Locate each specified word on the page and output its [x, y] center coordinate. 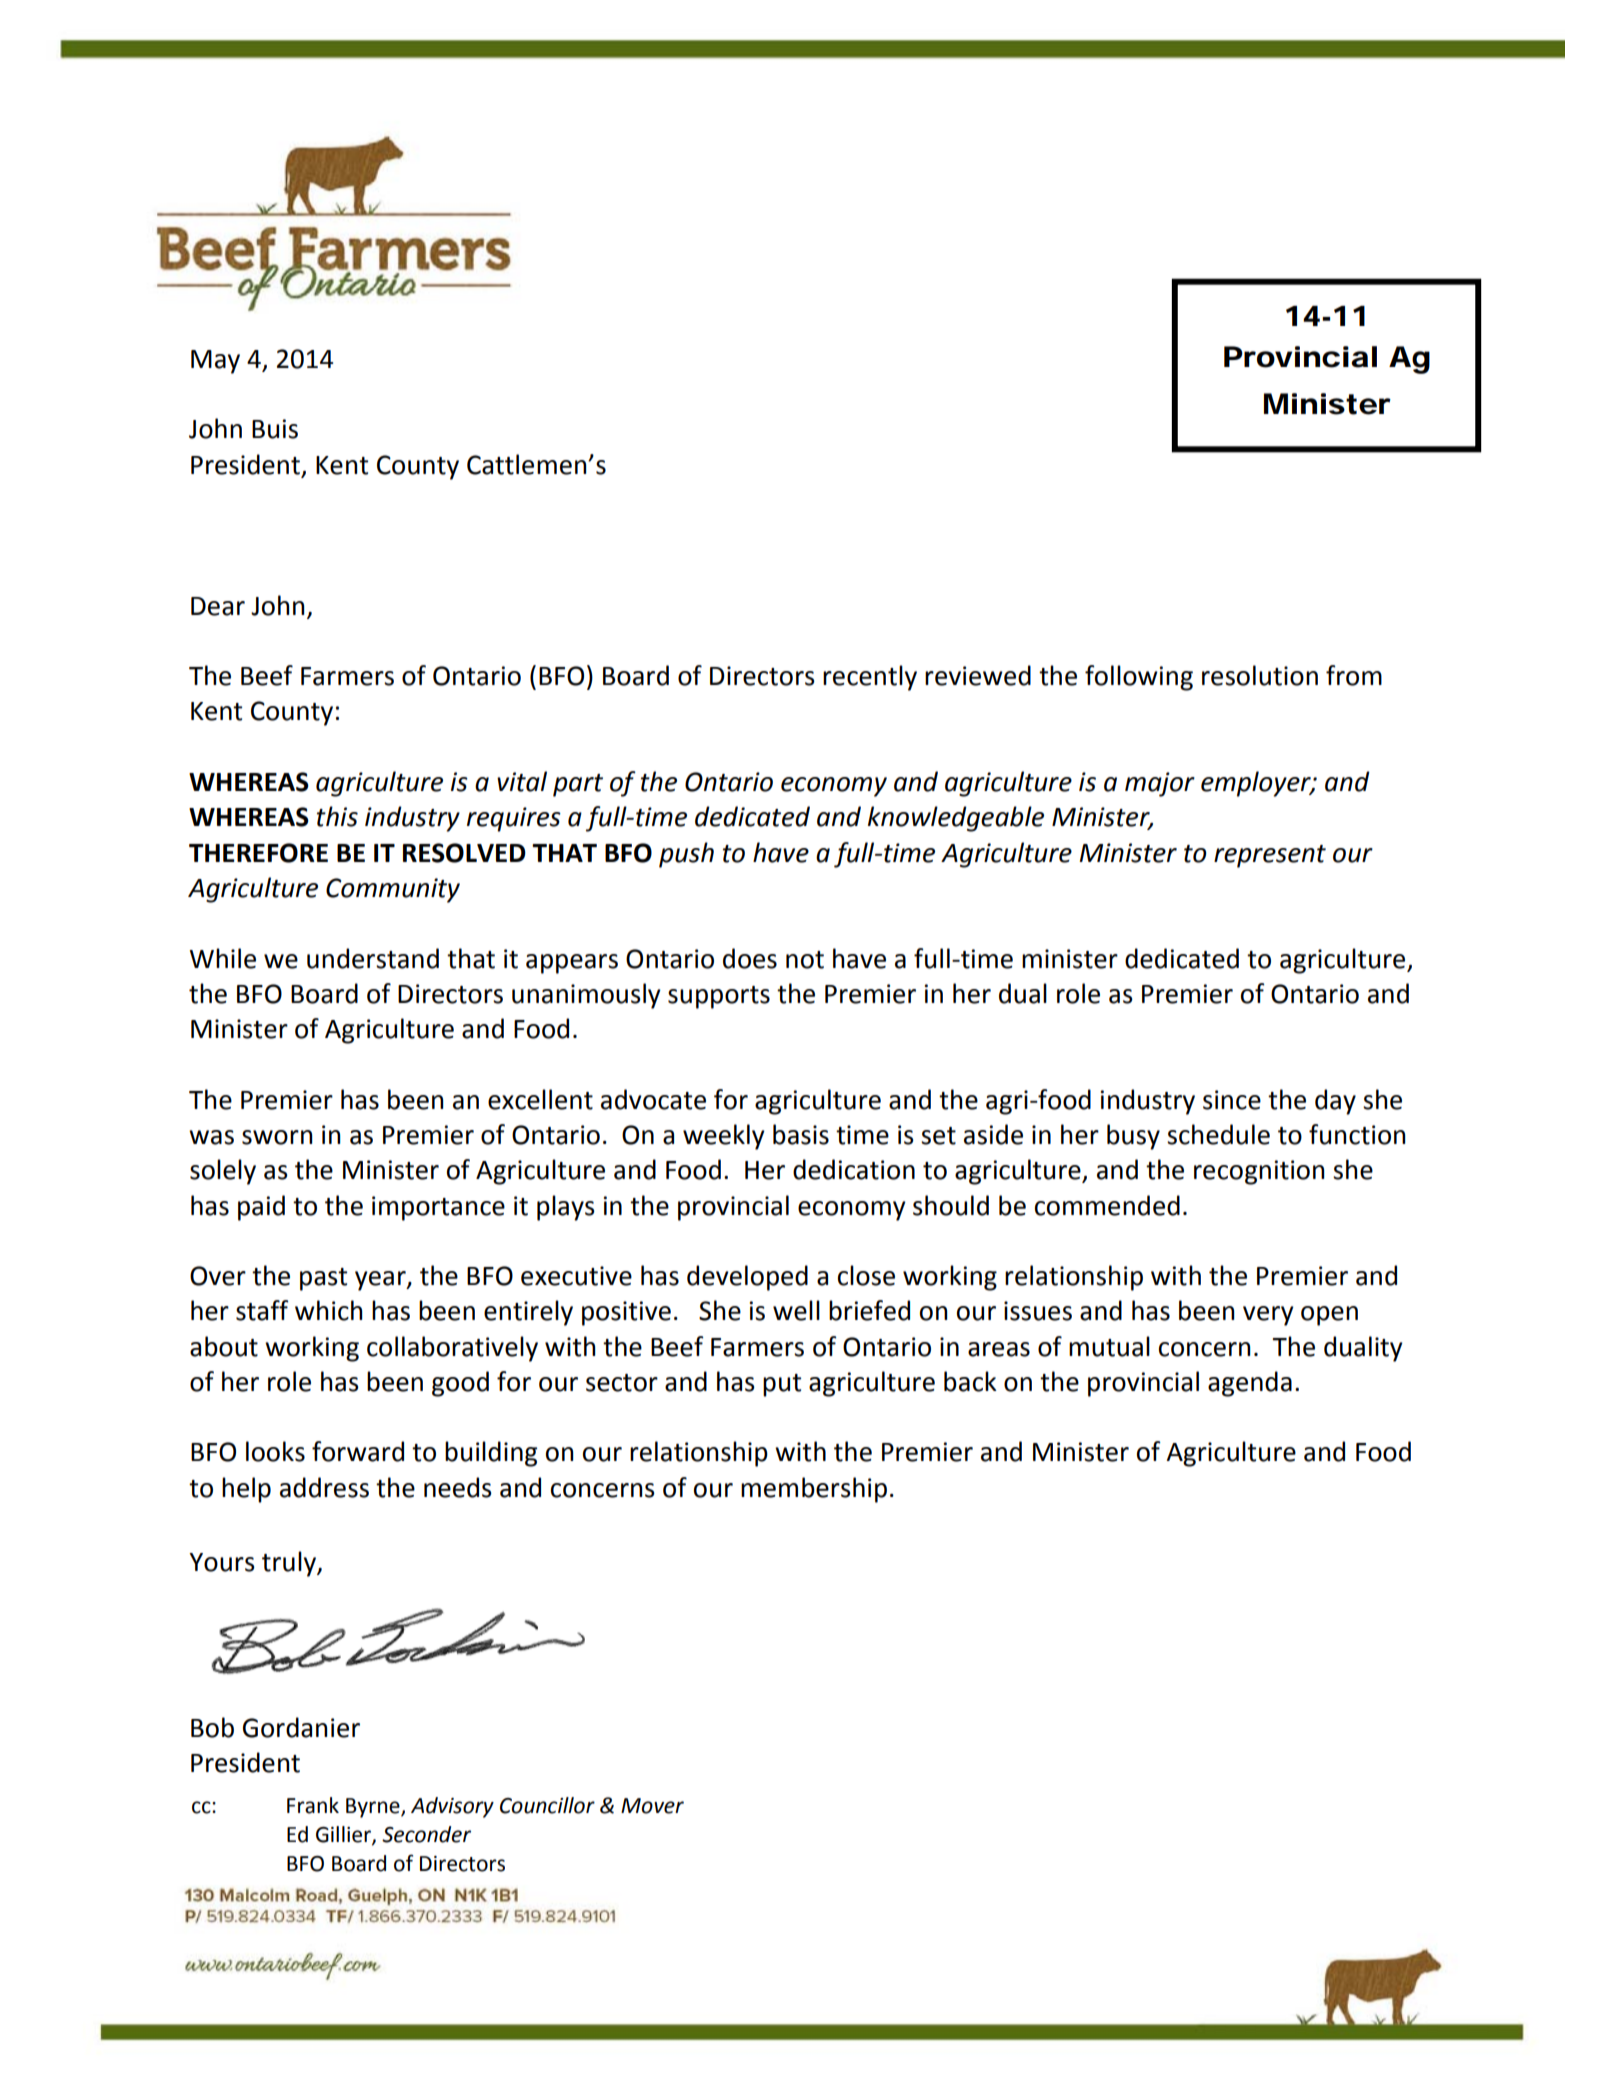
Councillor [547, 1805]
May [215, 362]
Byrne [374, 1808]
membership [814, 1490]
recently [870, 678]
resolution [1260, 675]
